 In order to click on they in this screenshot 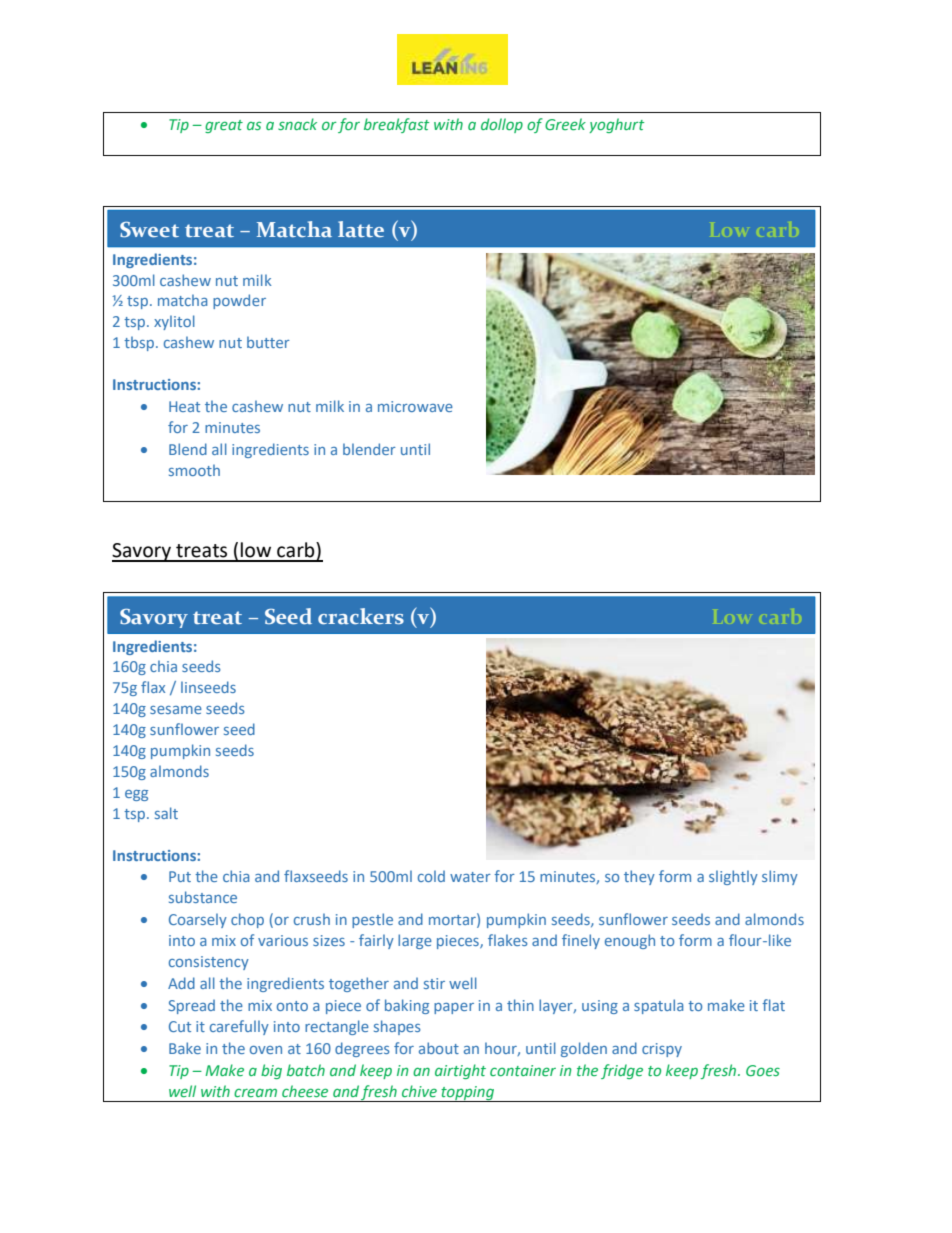, I will do `click(639, 877)`.
